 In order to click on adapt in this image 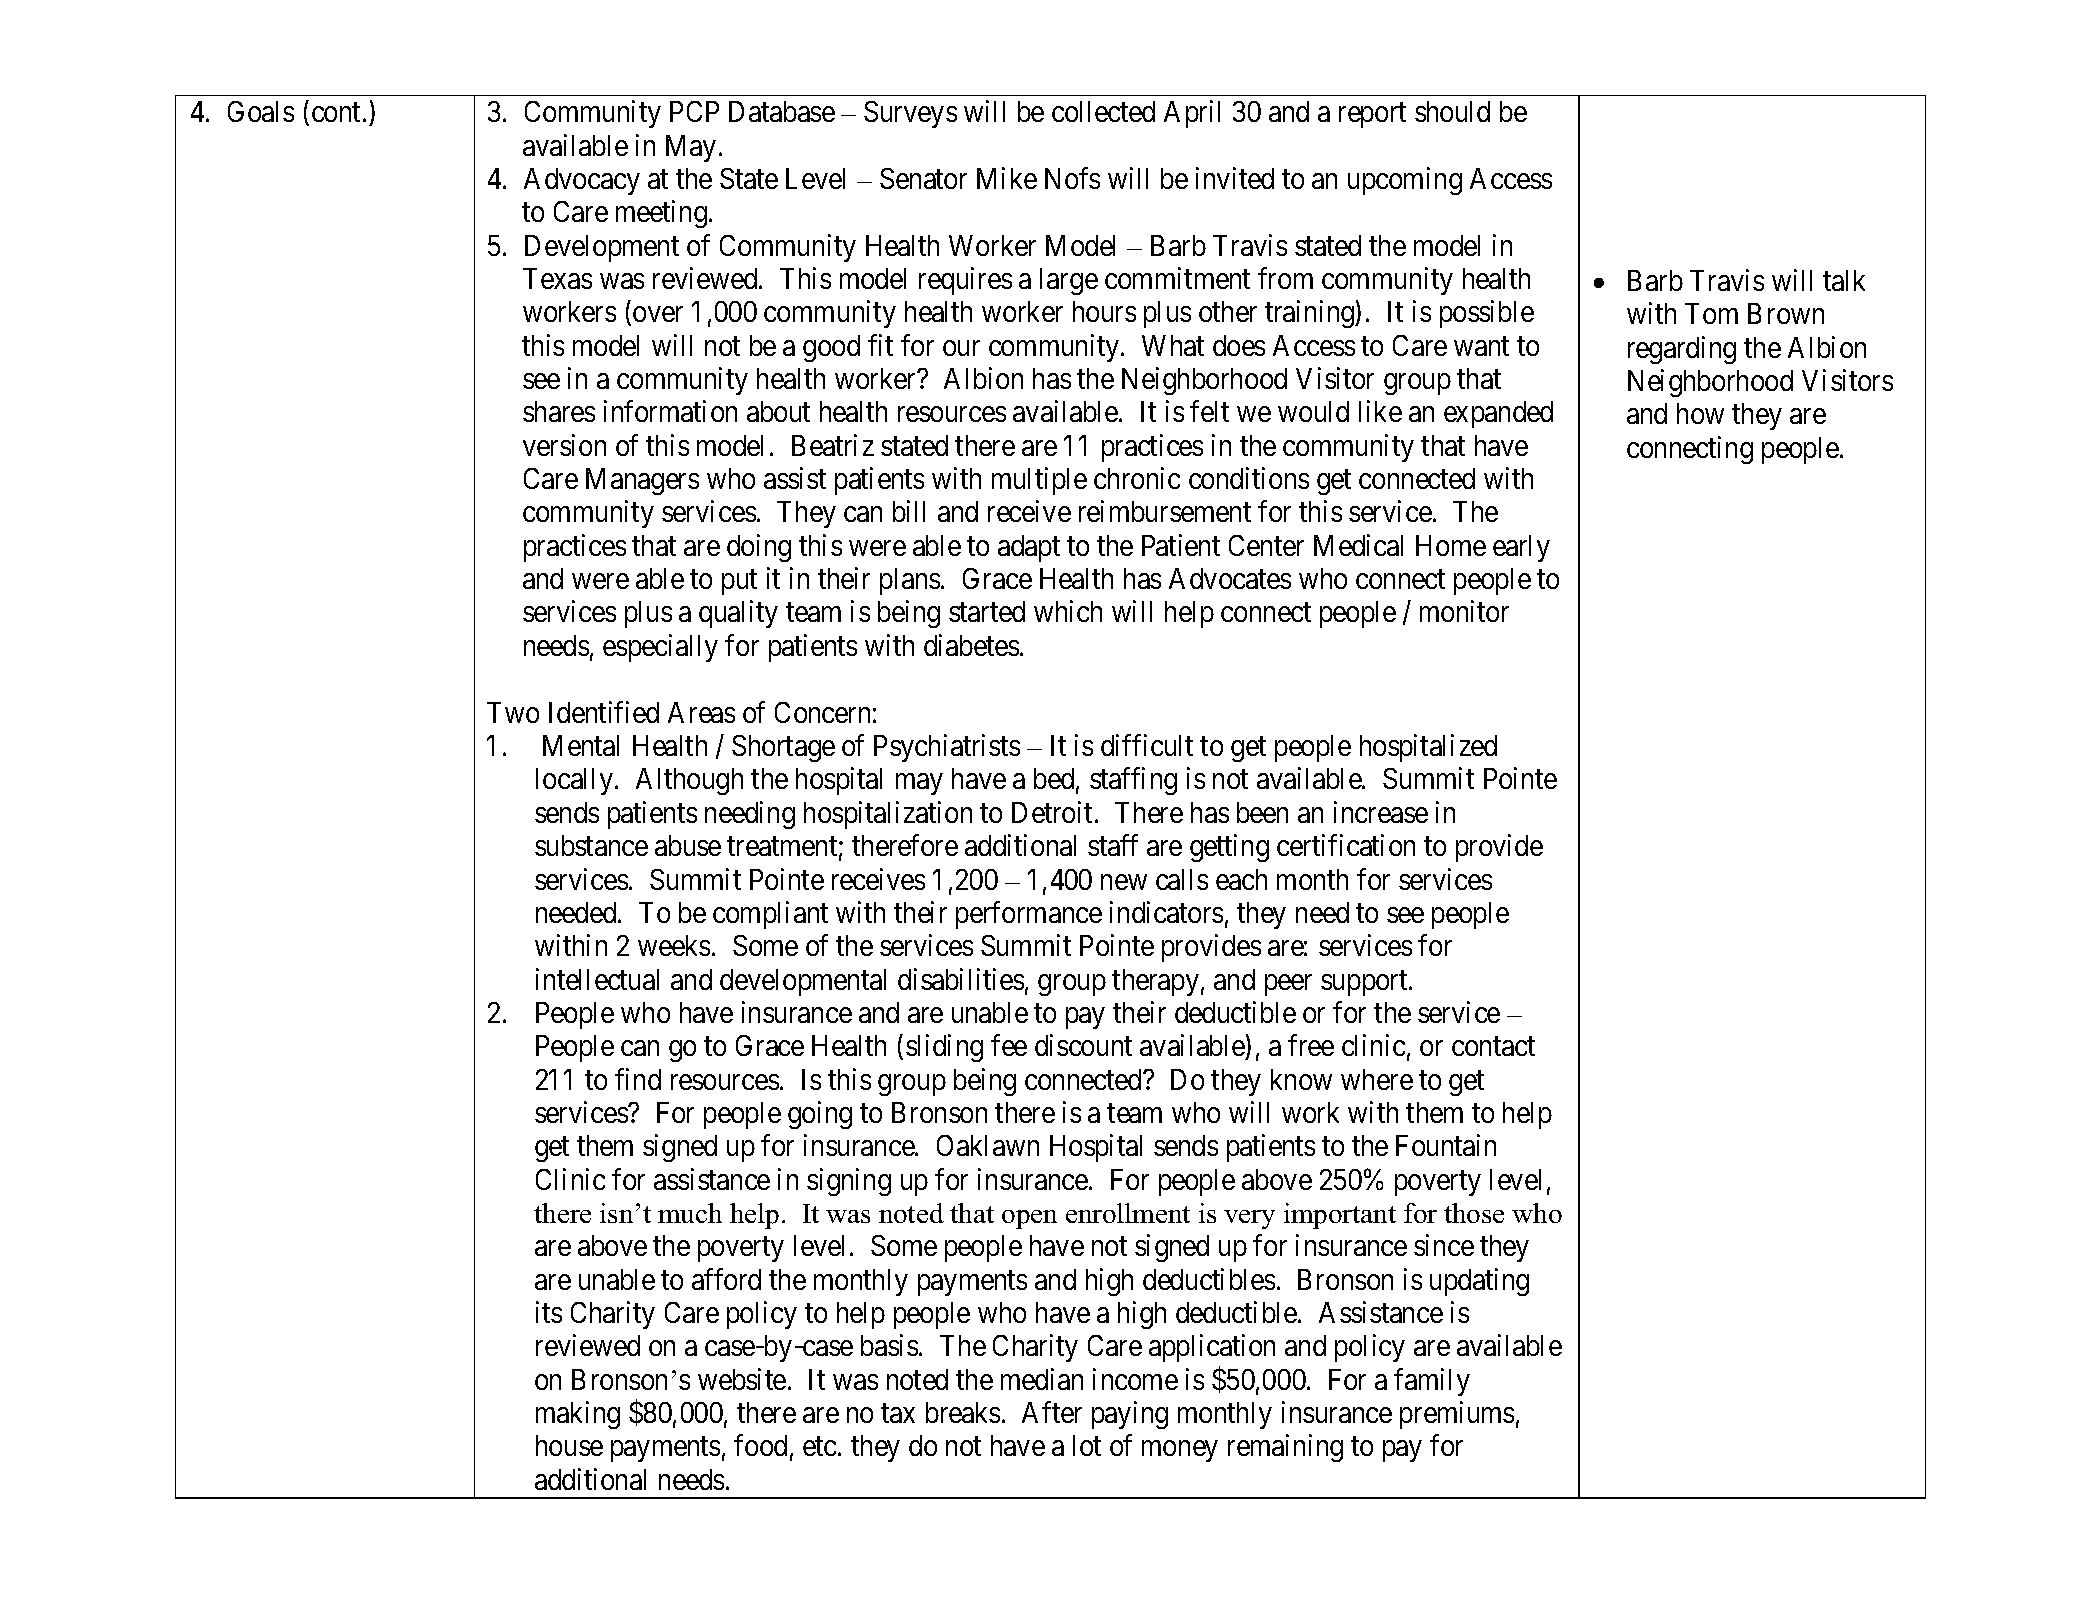, I will do `click(1029, 548)`.
